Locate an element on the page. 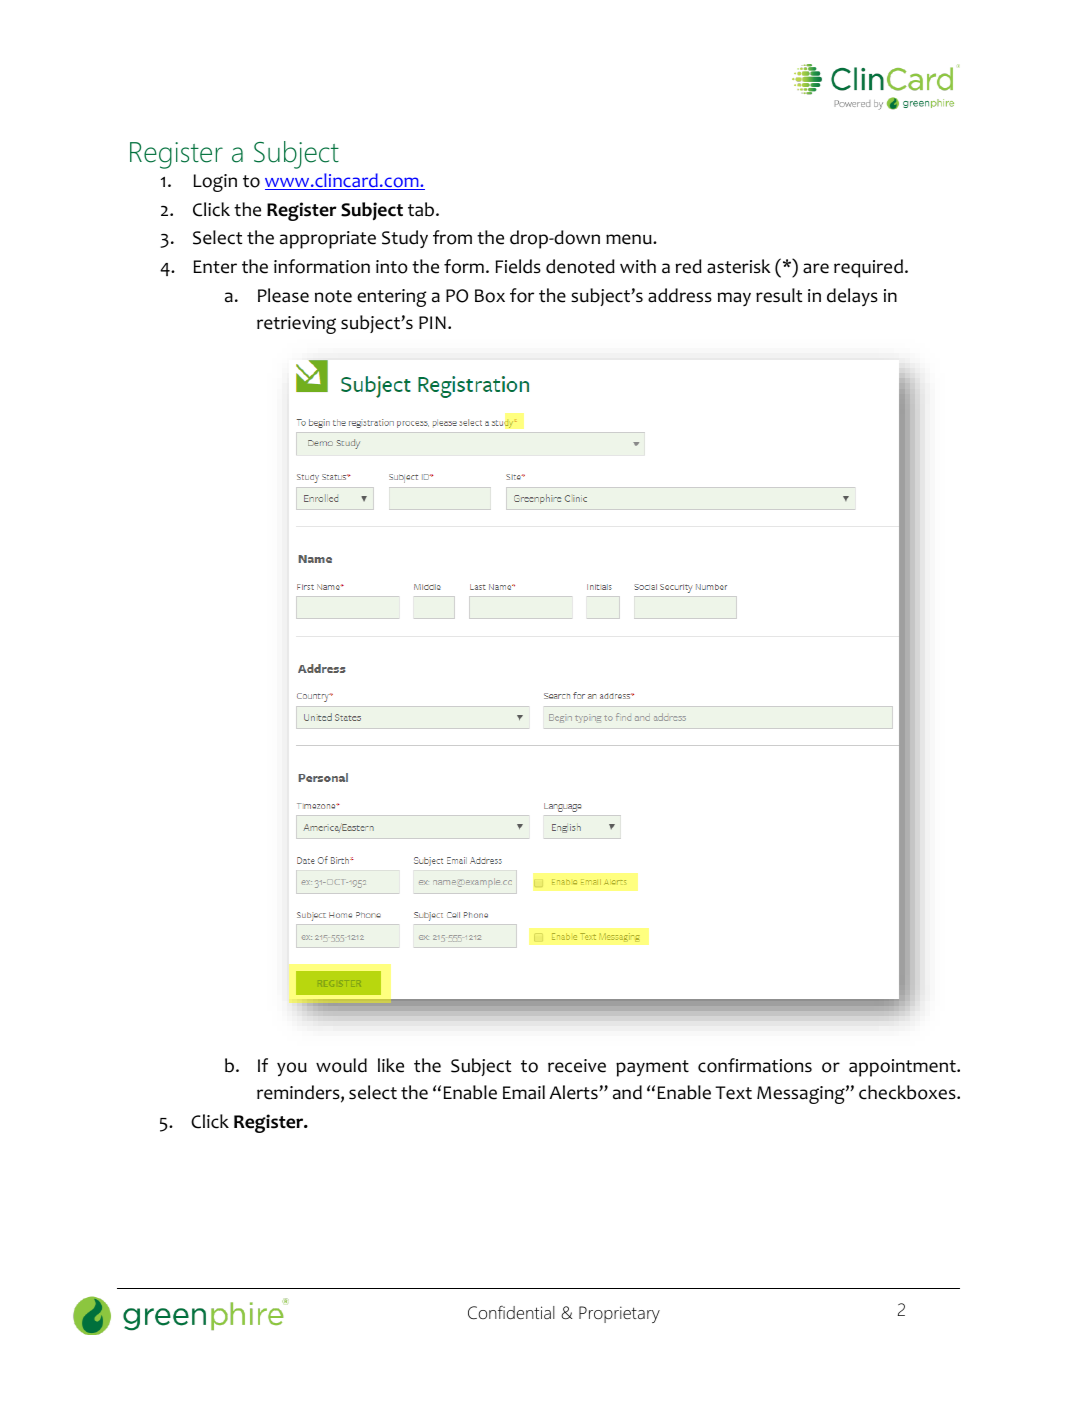 The image size is (1089, 1409). would is located at coordinates (341, 1065).
